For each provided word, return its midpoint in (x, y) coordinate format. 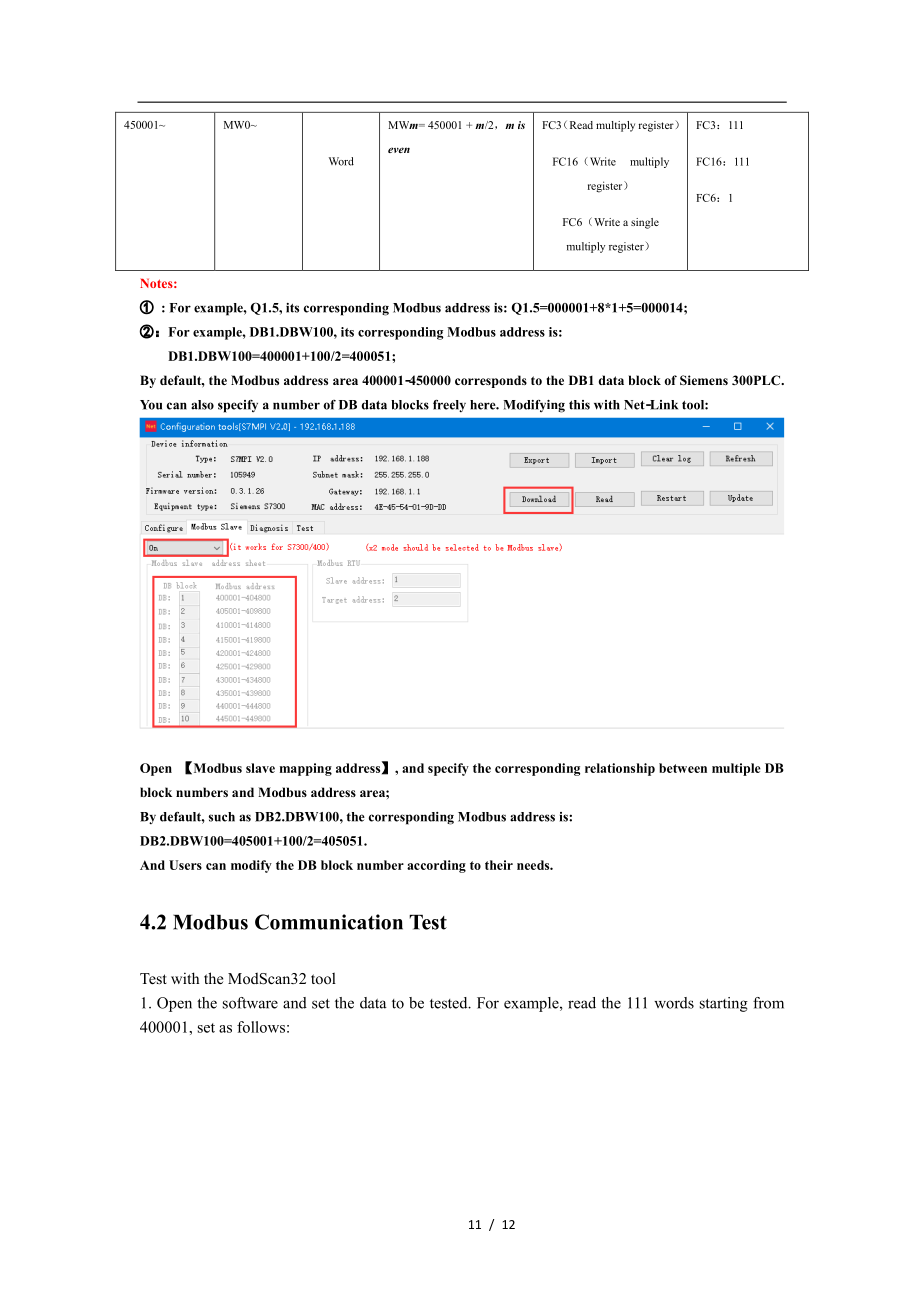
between (683, 768)
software (250, 1003)
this (579, 405)
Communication (329, 922)
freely (449, 406)
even (399, 150)
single (645, 223)
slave (260, 768)
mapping (306, 769)
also (202, 405)
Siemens (704, 380)
